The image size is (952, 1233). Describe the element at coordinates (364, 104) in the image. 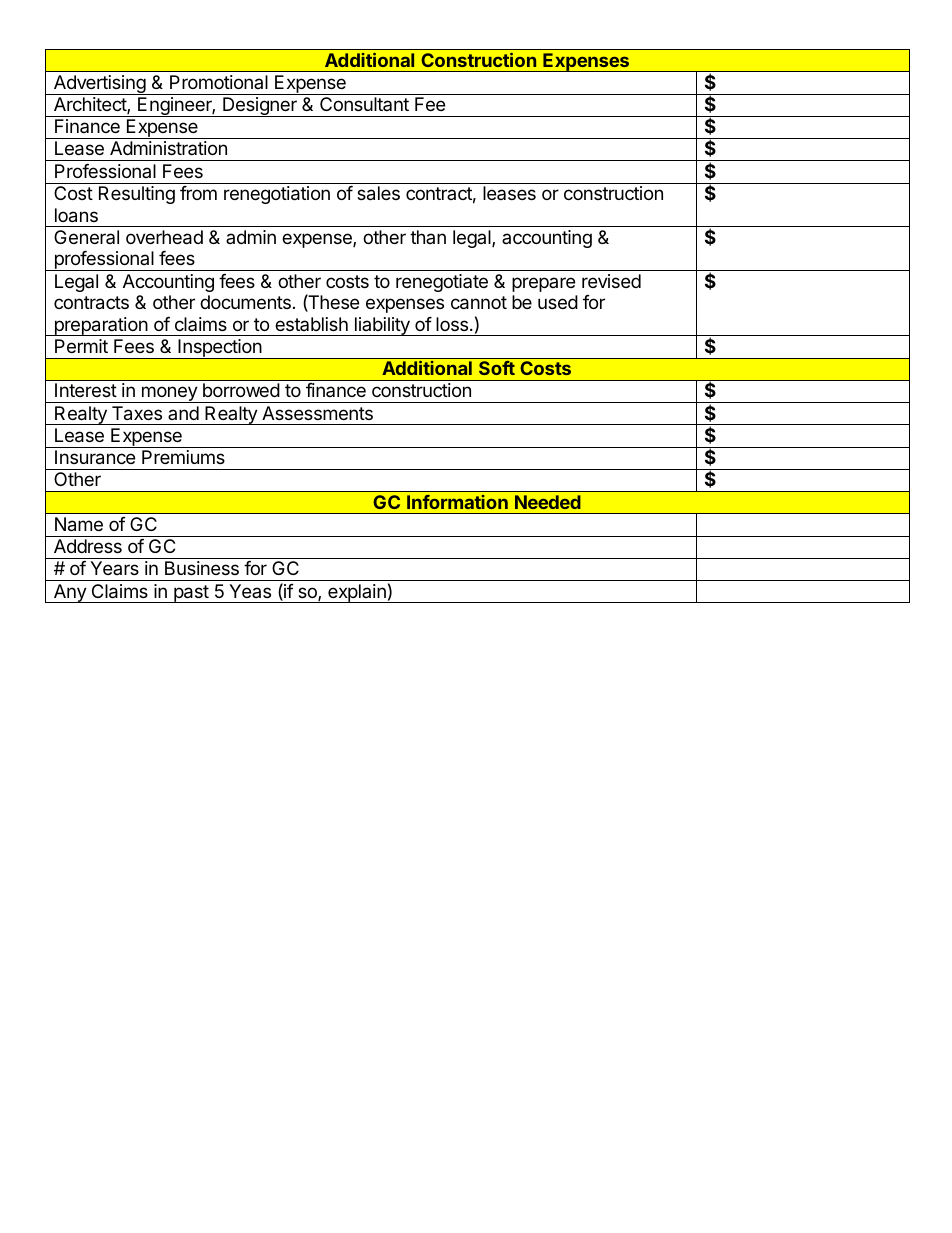

I see `Consultant` at that location.
